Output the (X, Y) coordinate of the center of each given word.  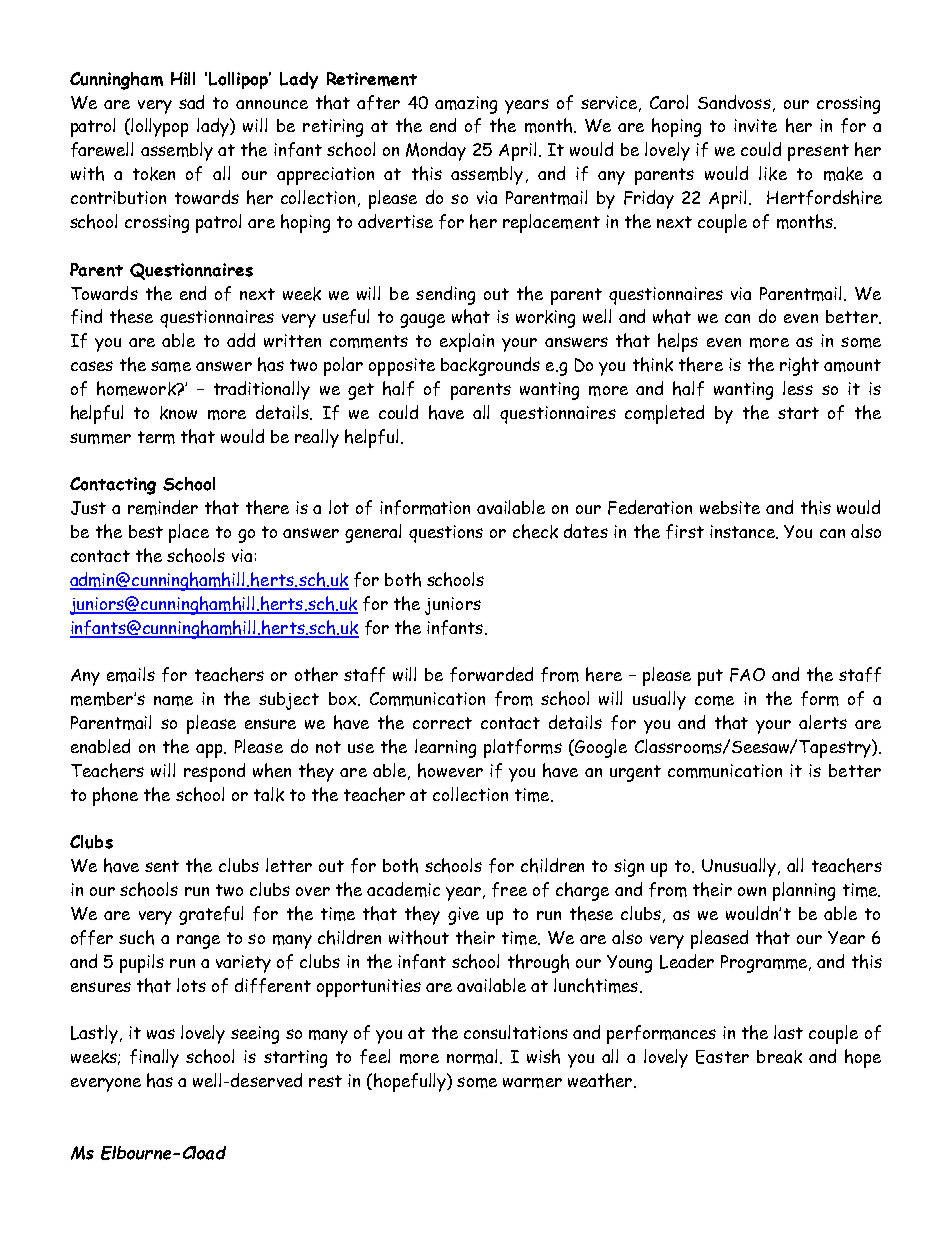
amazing (466, 105)
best (146, 531)
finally (154, 1058)
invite (755, 125)
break (779, 1057)
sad (191, 102)
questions (446, 534)
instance (744, 532)
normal (472, 1056)
